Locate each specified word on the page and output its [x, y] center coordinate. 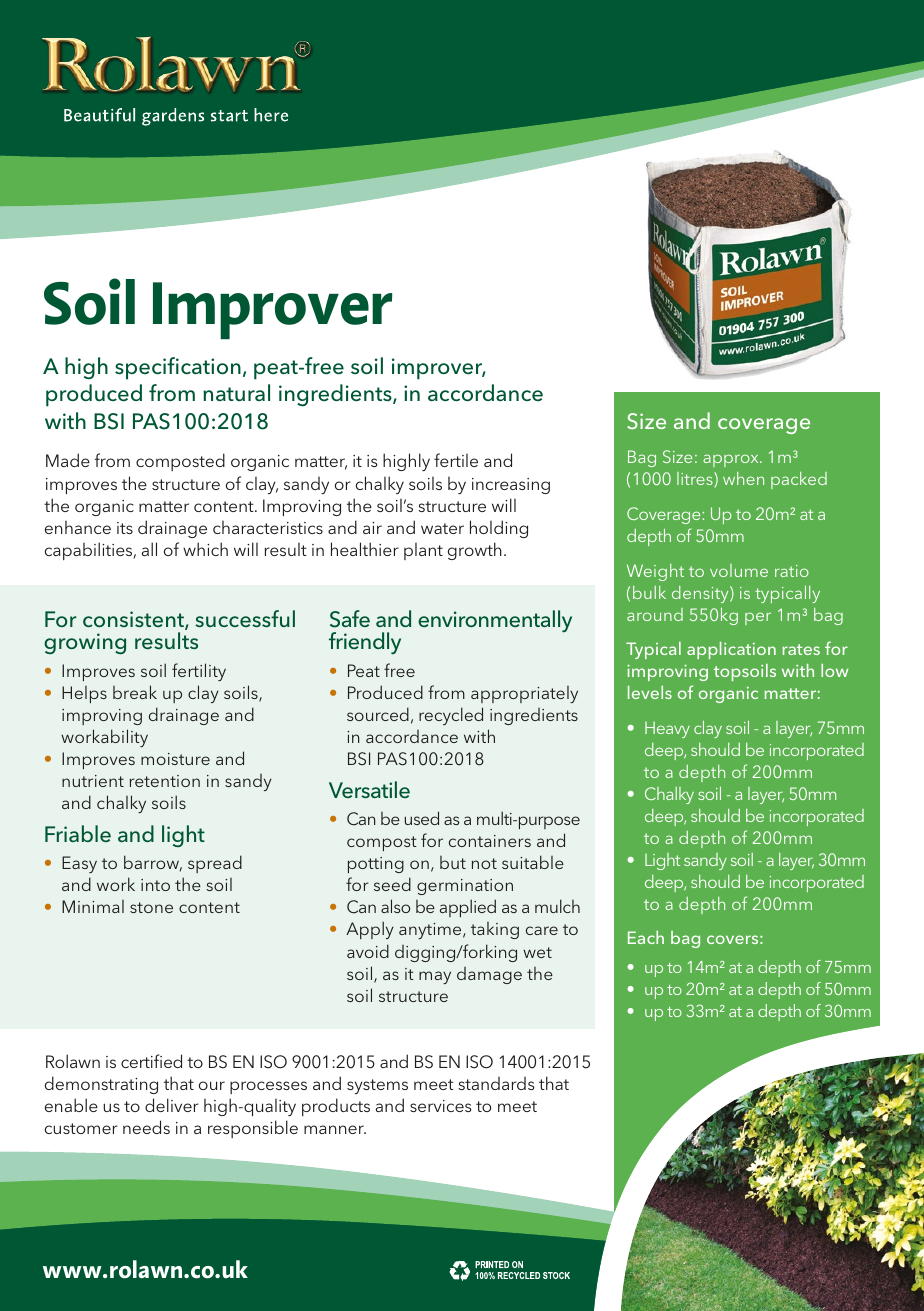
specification [178, 368]
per [758, 618]
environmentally [495, 621]
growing [85, 644]
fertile [456, 460]
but [453, 862]
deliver [172, 1105]
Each [646, 937]
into [155, 885]
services [441, 1106]
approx [732, 460]
